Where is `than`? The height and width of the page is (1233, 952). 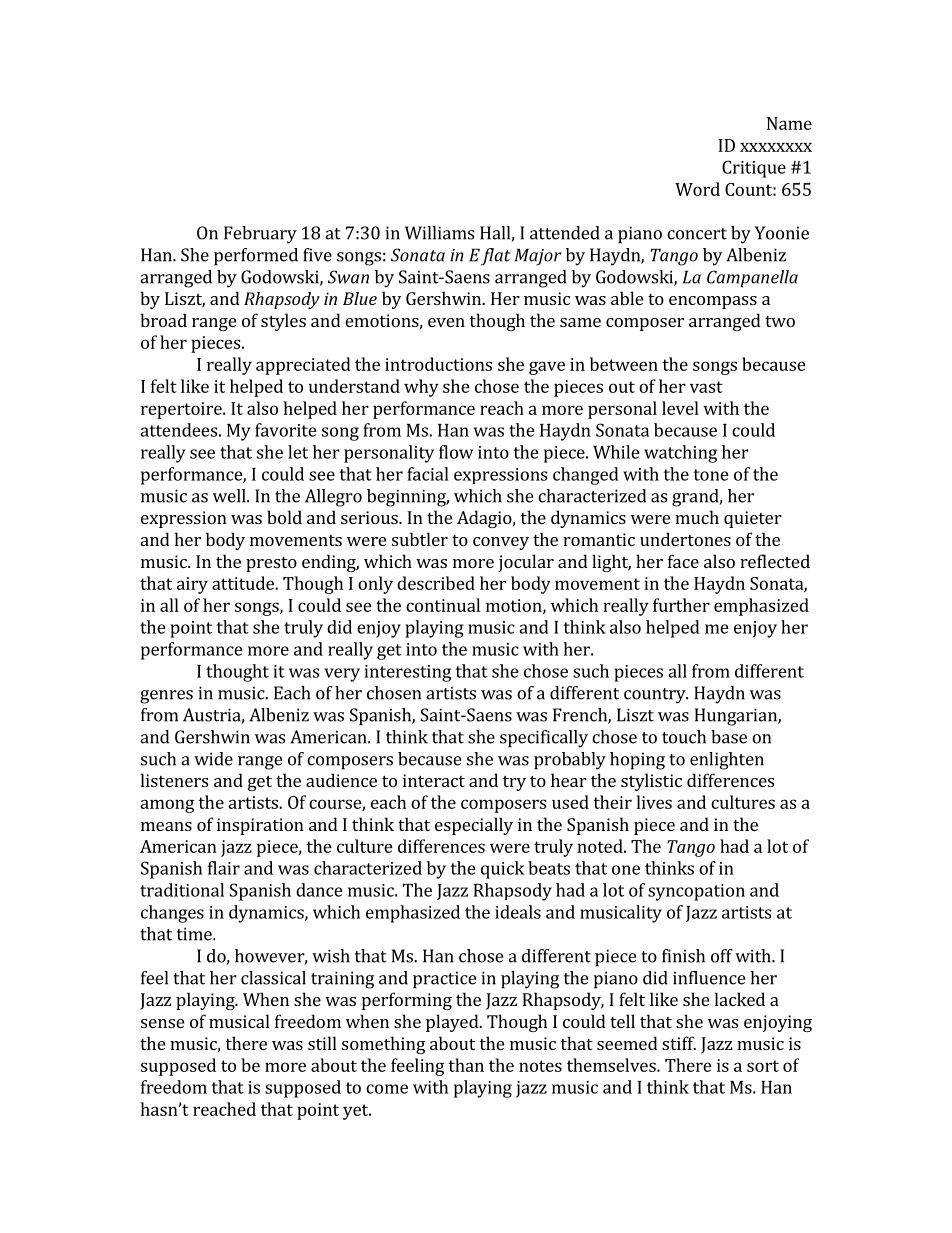 than is located at coordinates (466, 1065).
